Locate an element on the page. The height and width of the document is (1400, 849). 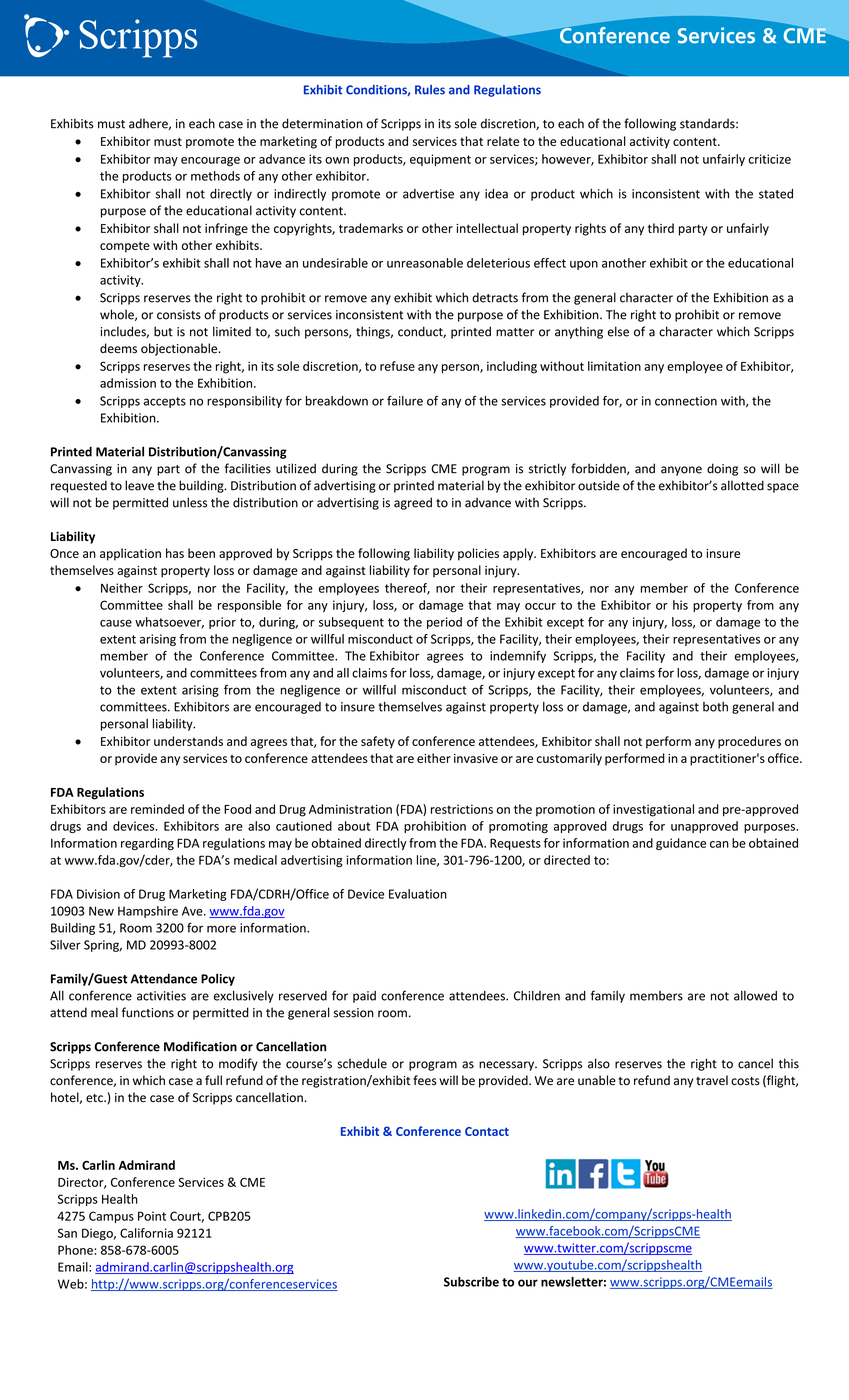
activities is located at coordinates (161, 996).
